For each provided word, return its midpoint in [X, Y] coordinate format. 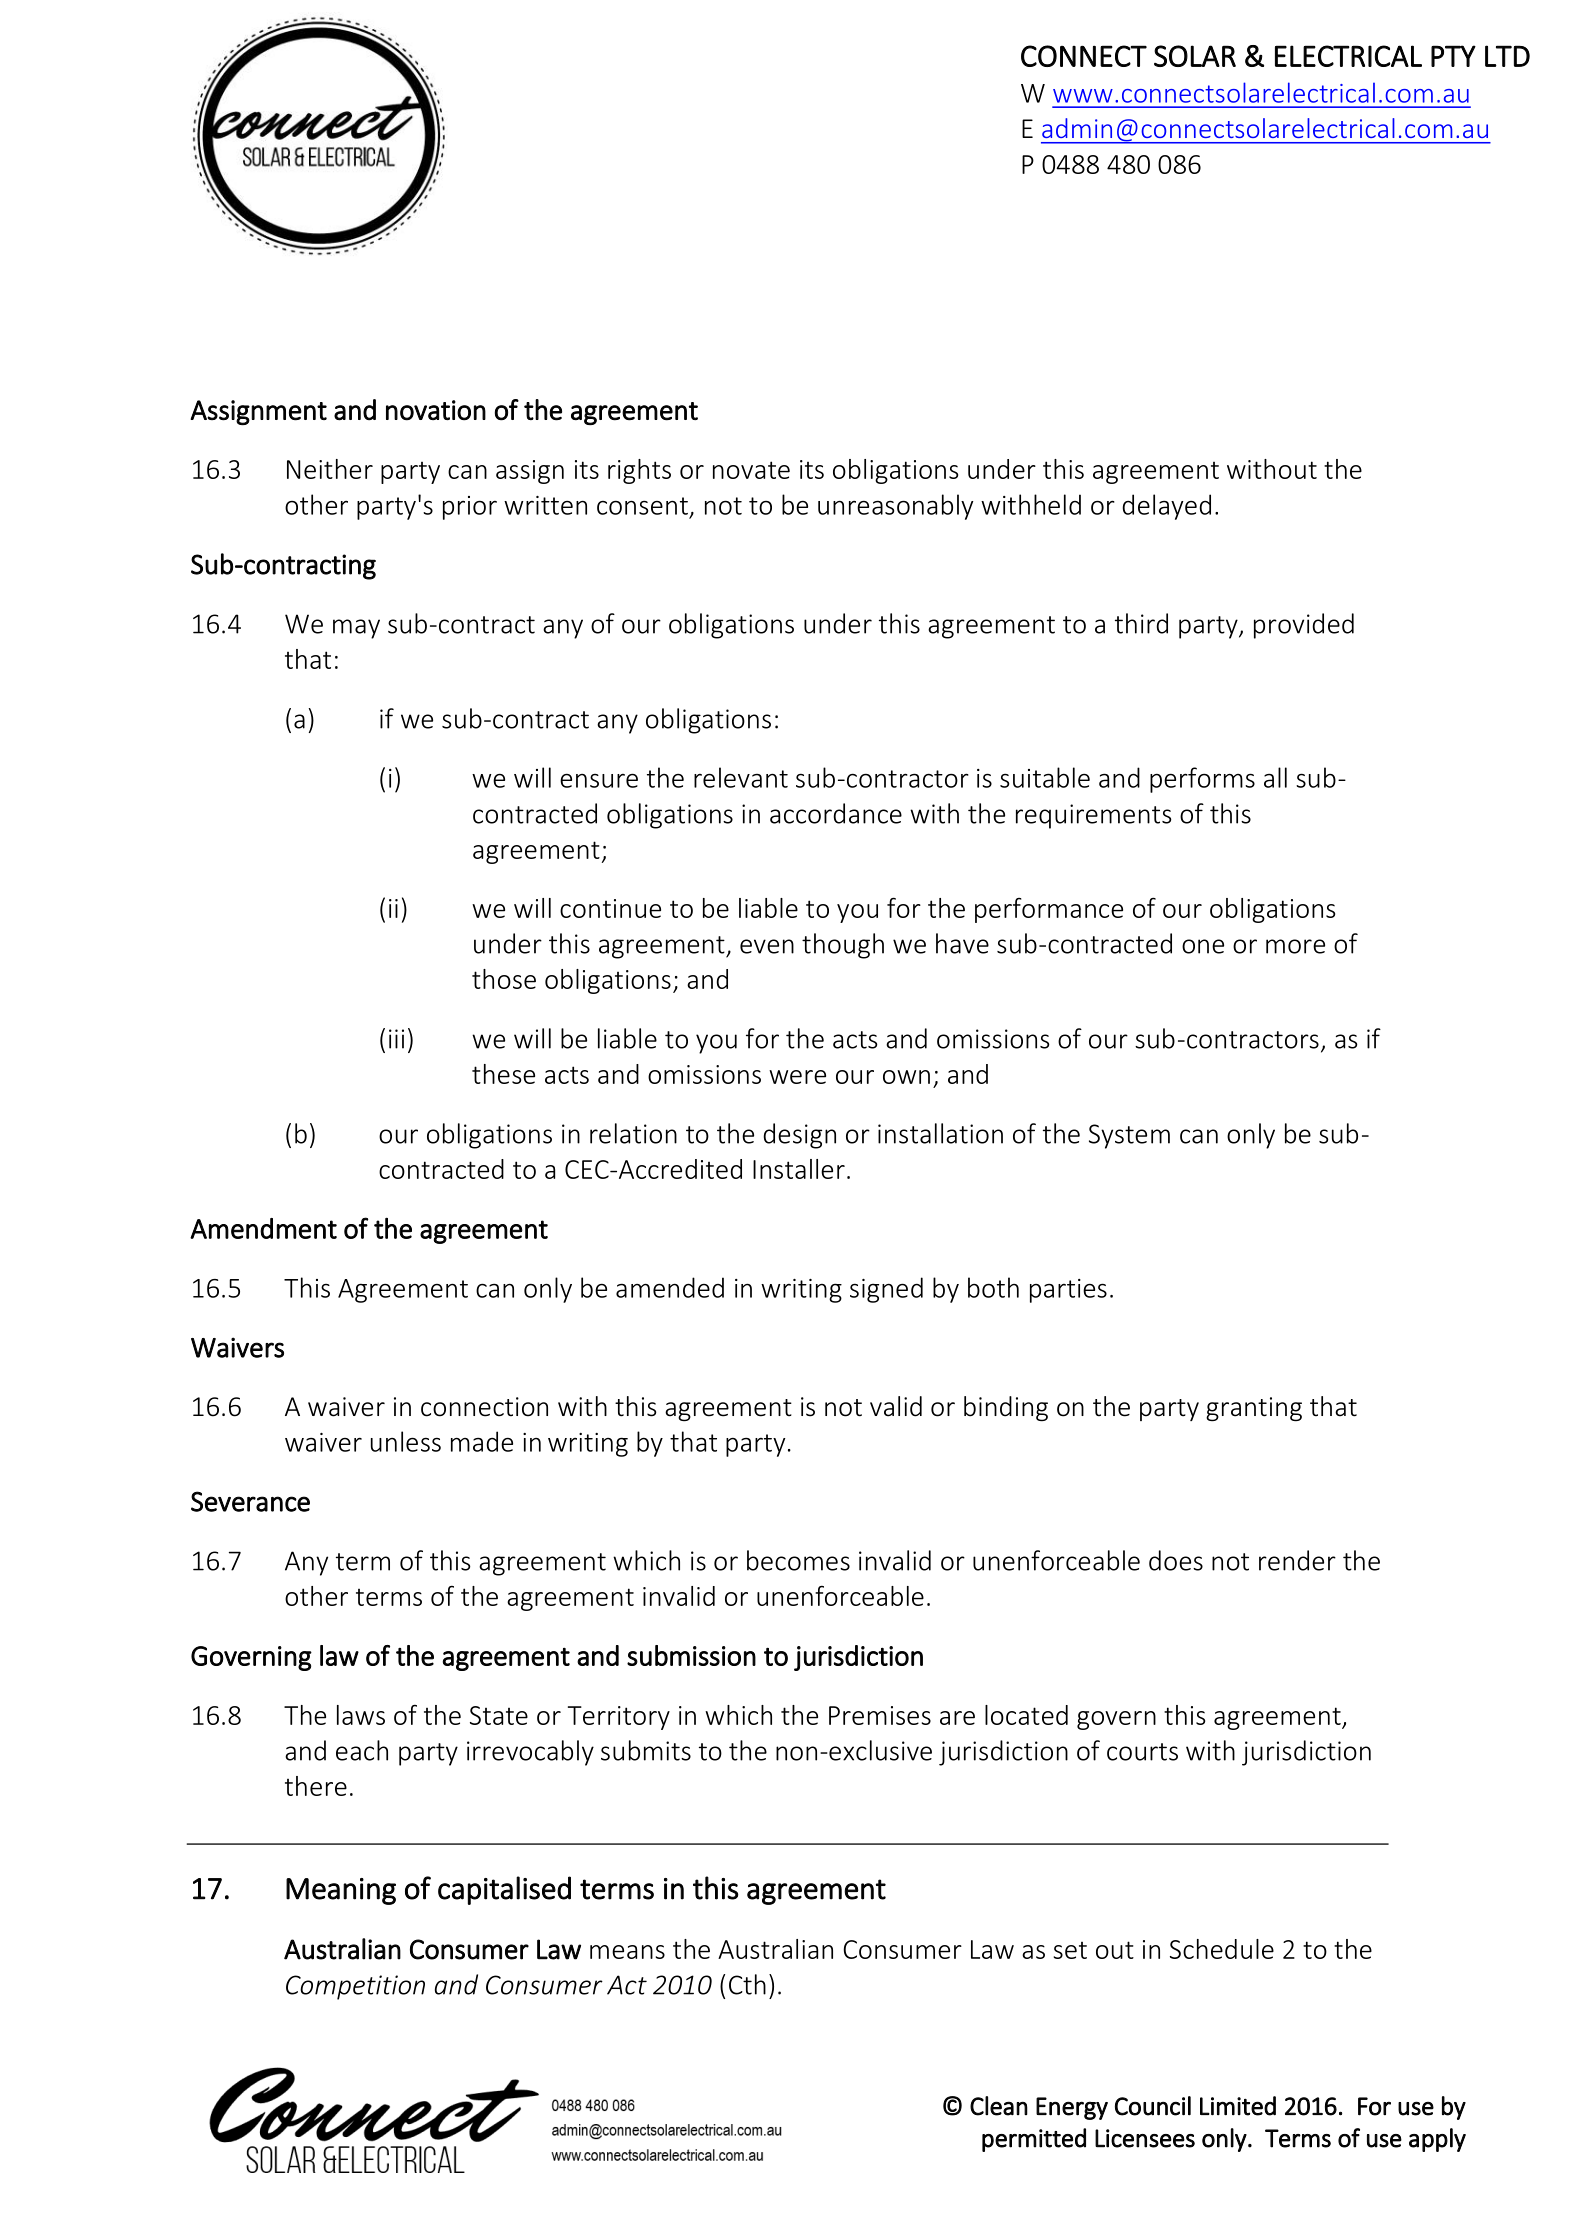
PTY [1453, 56]
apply [1437, 2140]
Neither [330, 469]
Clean [999, 2106]
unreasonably [896, 507]
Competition [355, 1987]
